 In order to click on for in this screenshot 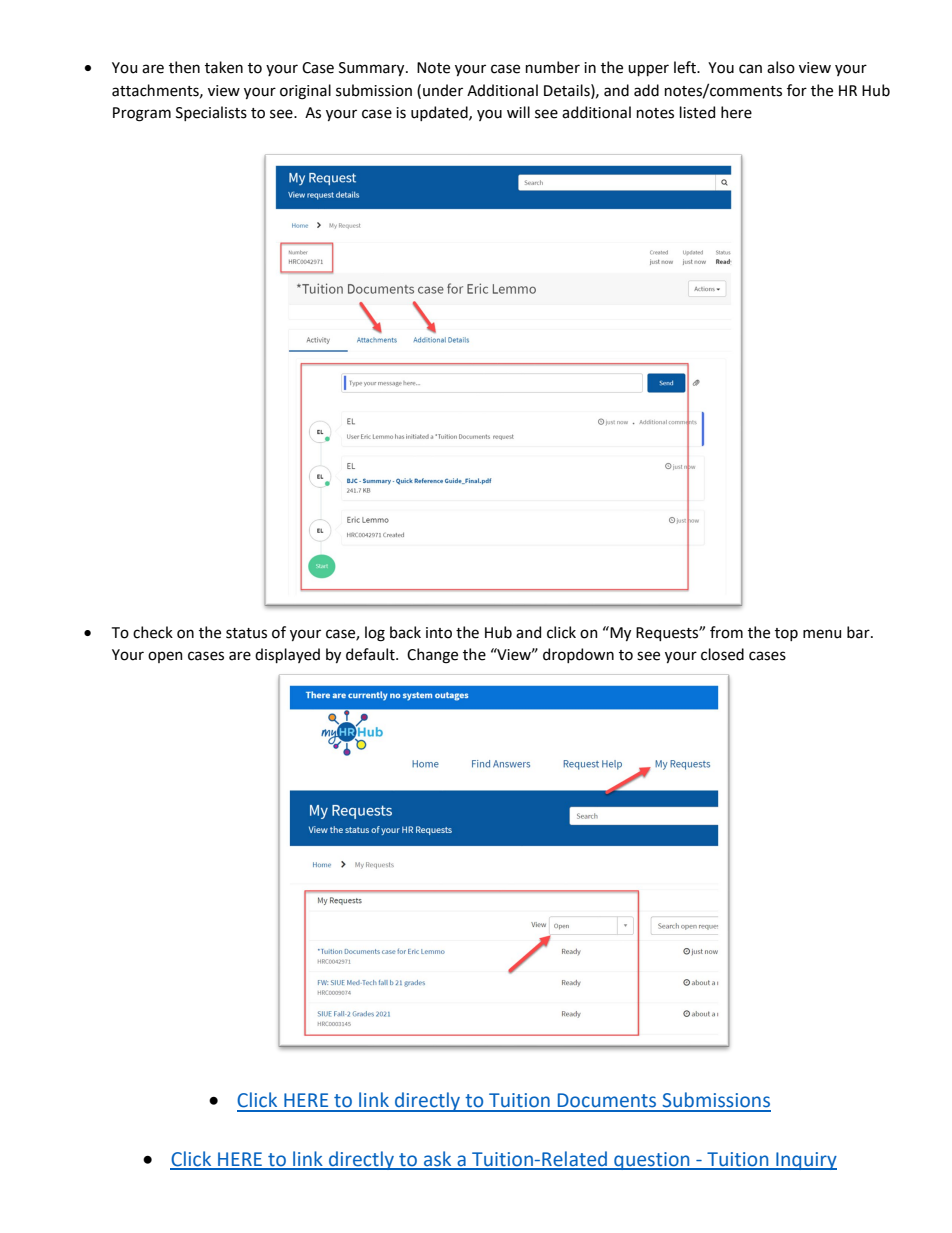, I will do `click(797, 90)`.
